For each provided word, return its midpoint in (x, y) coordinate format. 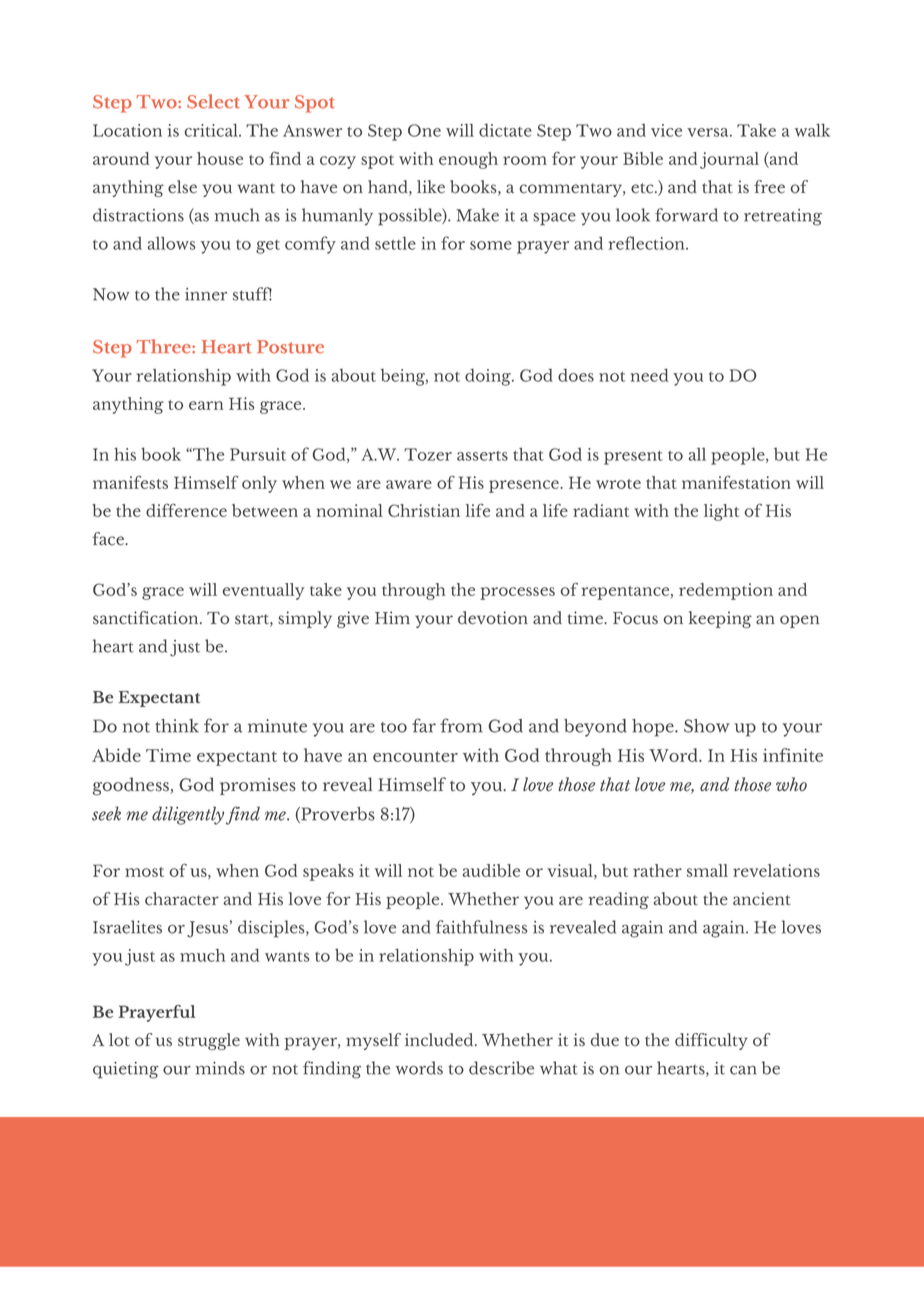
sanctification (147, 618)
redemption (726, 591)
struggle (209, 1041)
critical (212, 130)
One (424, 130)
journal (729, 160)
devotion (493, 618)
